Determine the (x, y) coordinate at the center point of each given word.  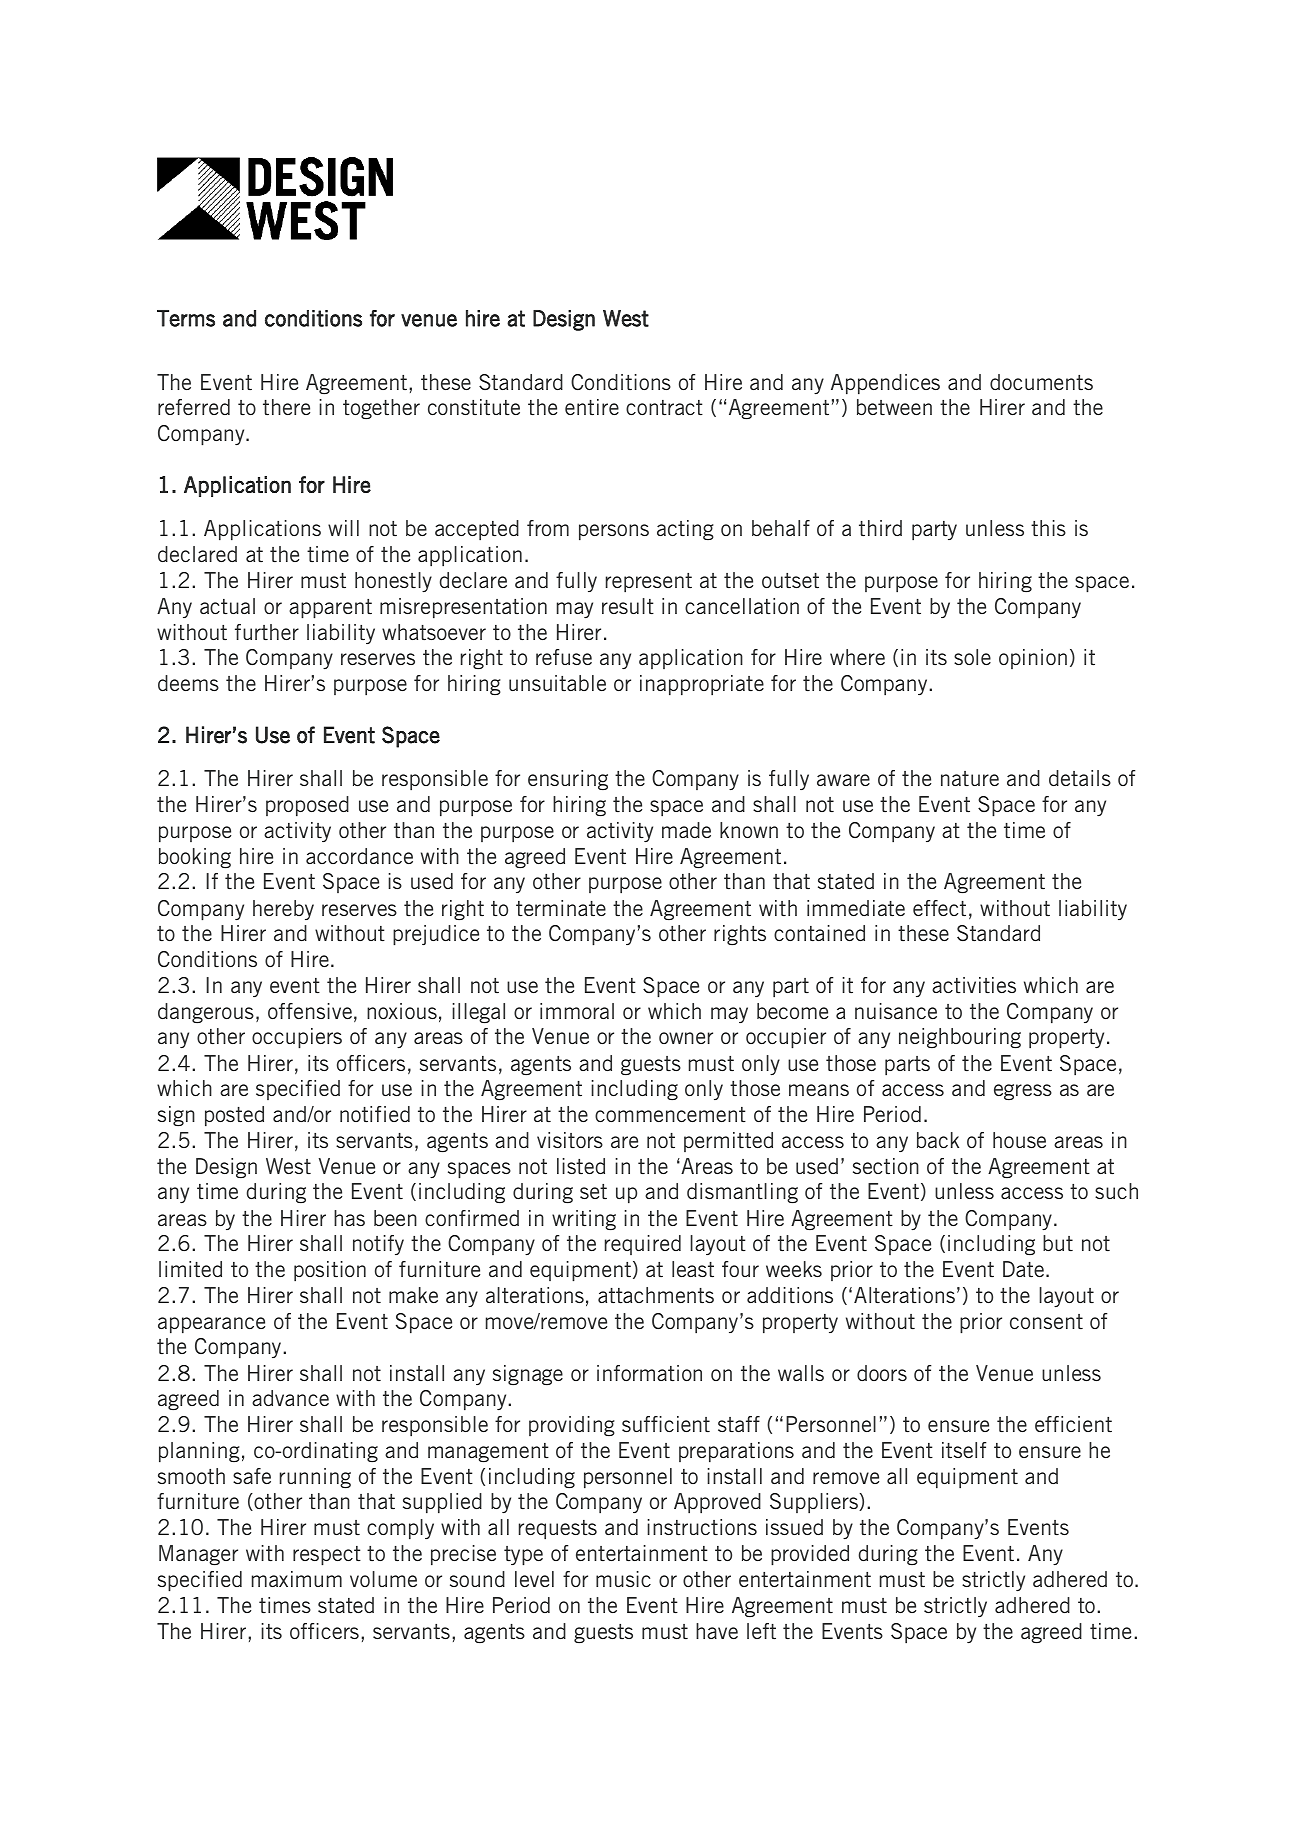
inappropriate (702, 685)
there (286, 407)
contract (664, 407)
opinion (1033, 659)
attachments (656, 1295)
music (623, 1579)
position (330, 1271)
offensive (310, 1011)
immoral (577, 1011)
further (267, 632)
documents (1041, 382)
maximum (297, 1579)
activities (974, 985)
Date (1025, 1269)
